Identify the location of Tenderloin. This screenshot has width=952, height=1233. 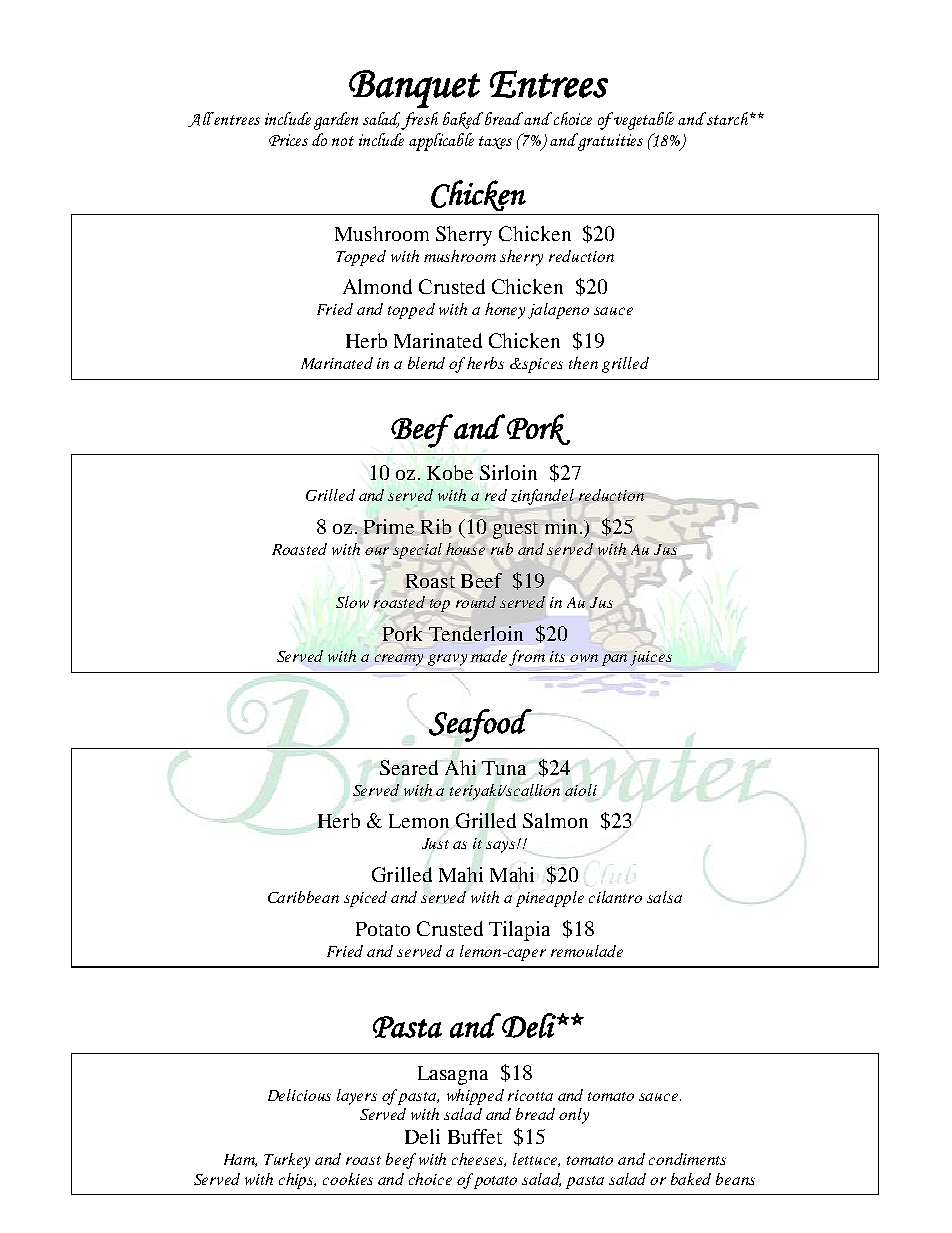
(476, 633).
